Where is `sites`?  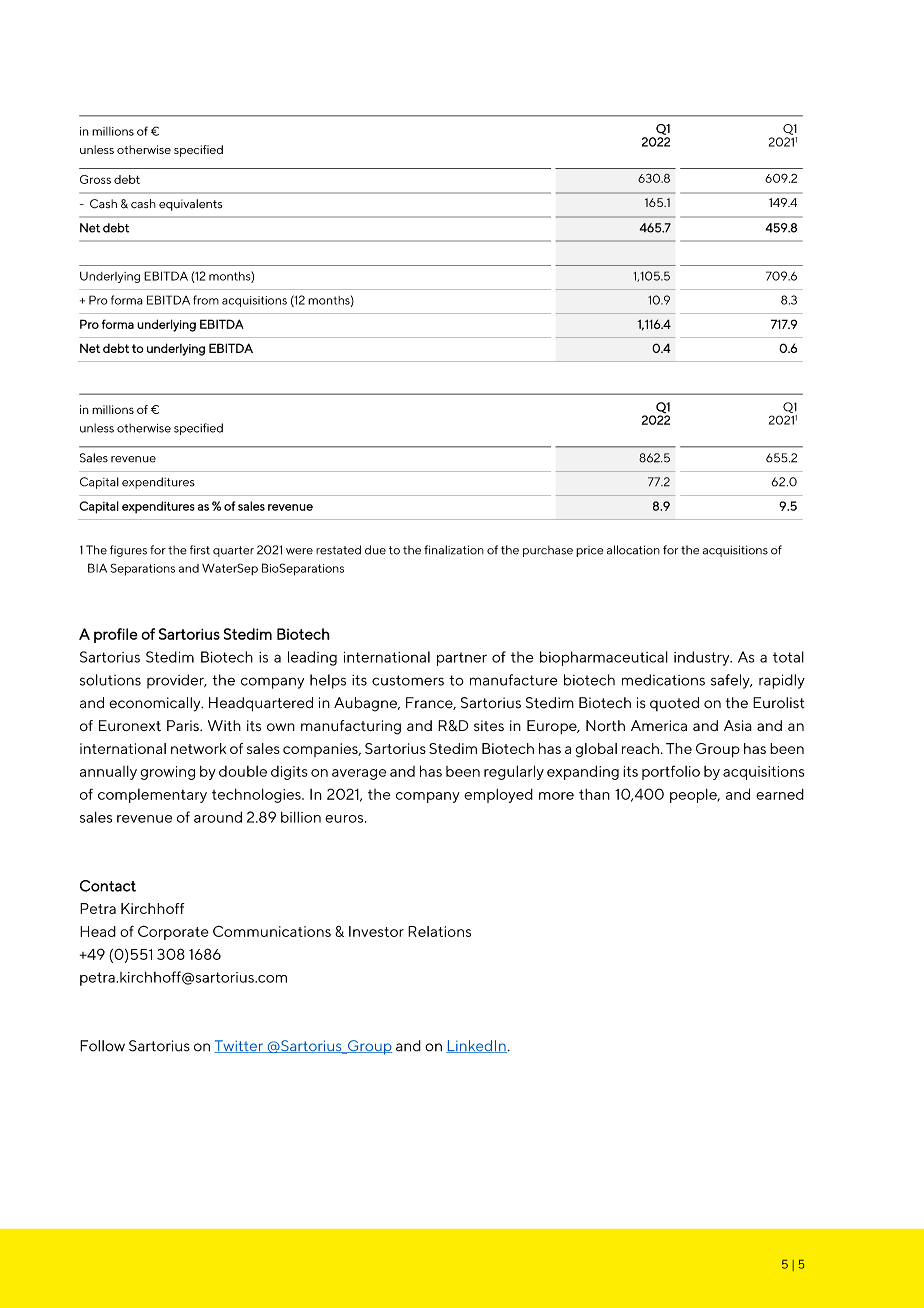 sites is located at coordinates (489, 726).
